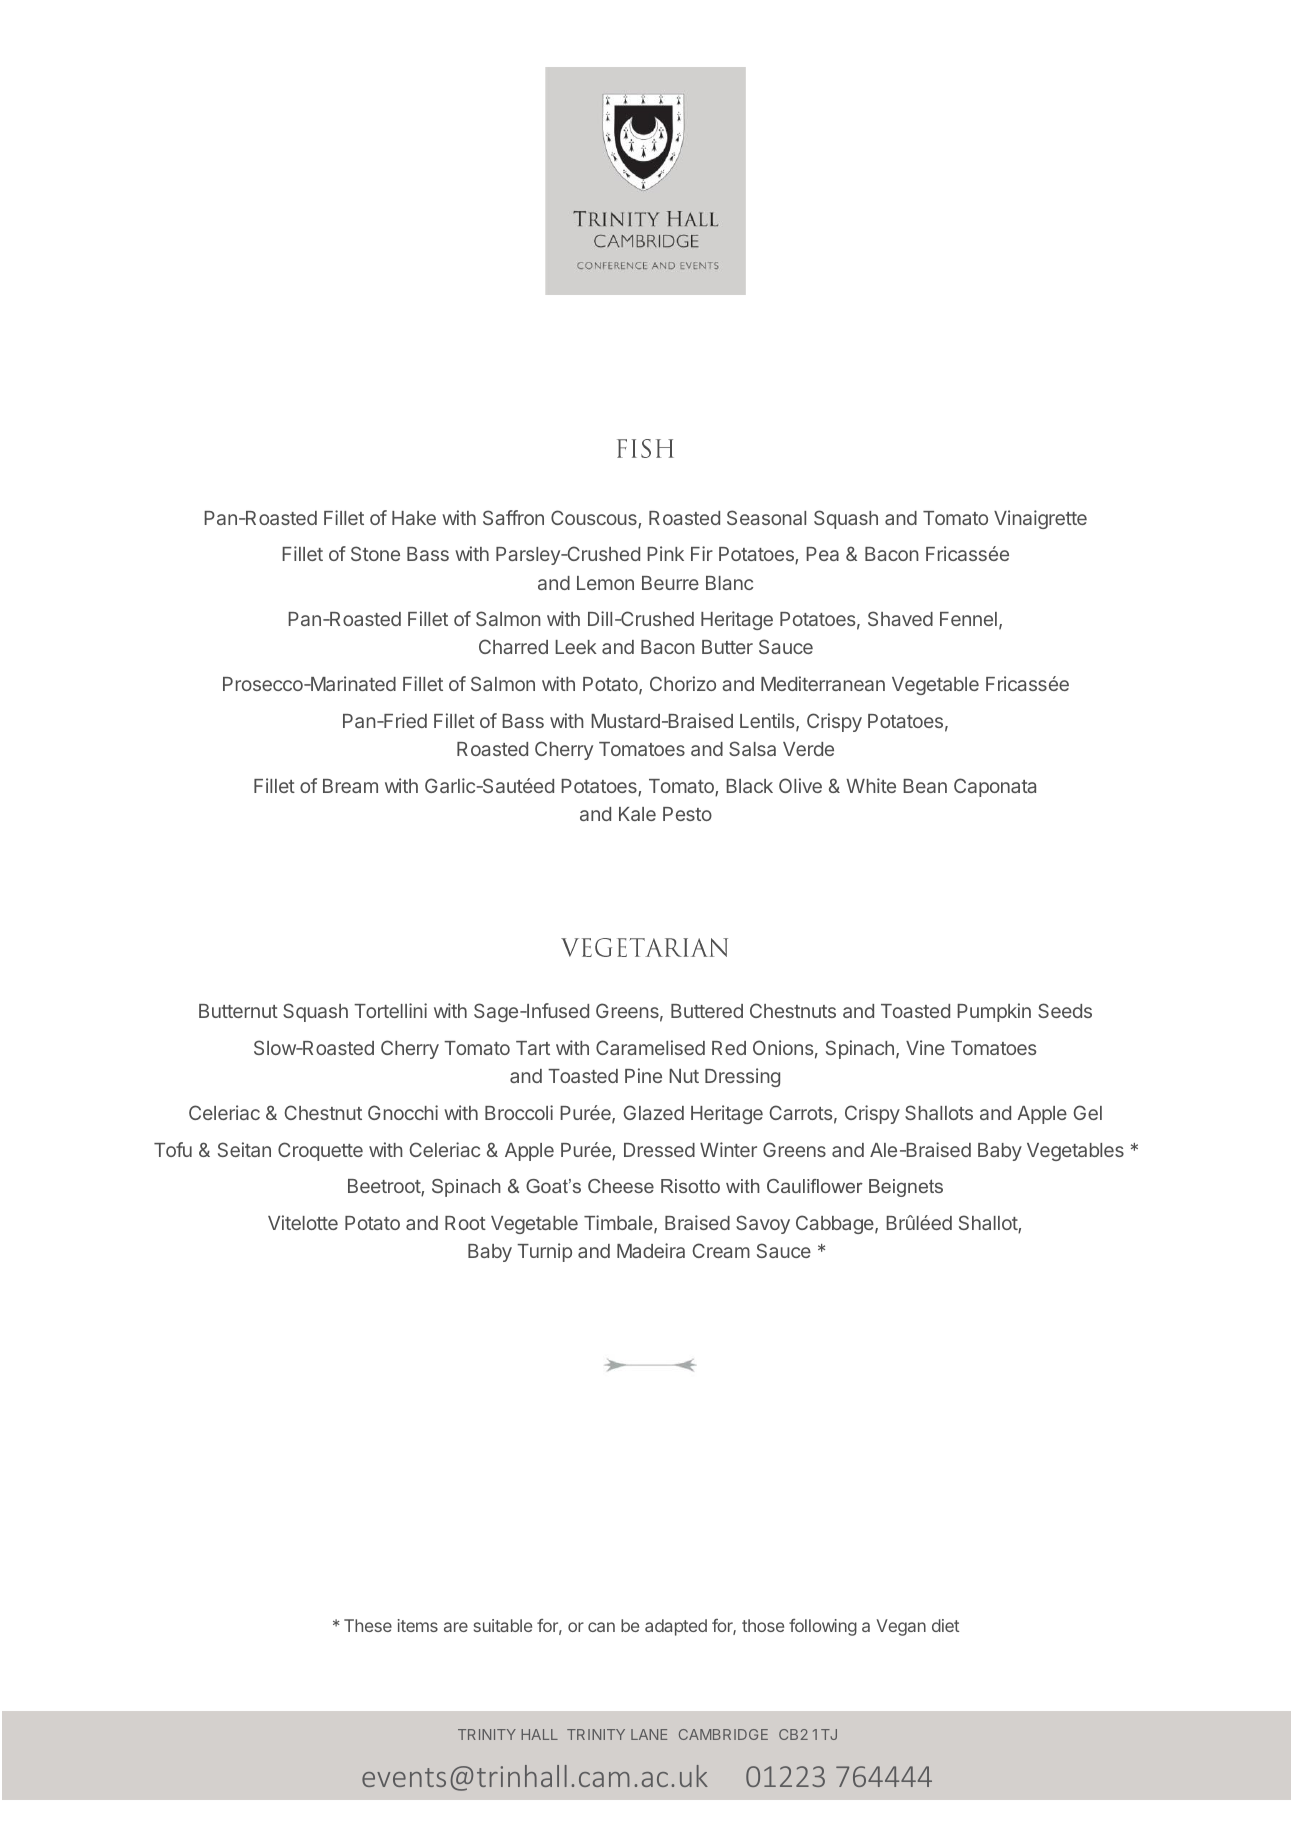 Image resolution: width=1291 pixels, height=1827 pixels. What do you see at coordinates (375, 553) in the screenshot?
I see `Stone` at bounding box center [375, 553].
